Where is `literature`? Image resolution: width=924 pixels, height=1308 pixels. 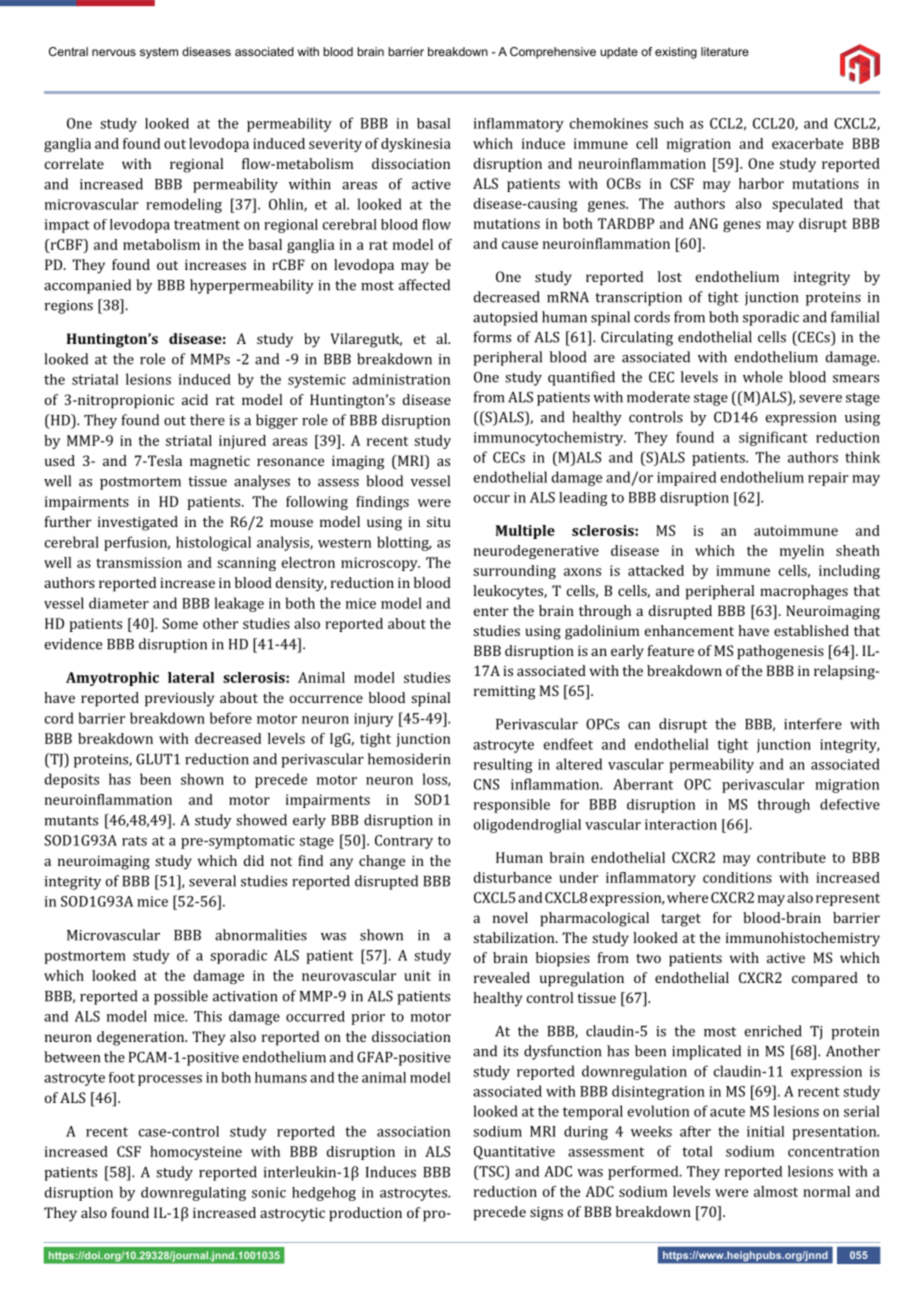
literature is located at coordinates (725, 51).
